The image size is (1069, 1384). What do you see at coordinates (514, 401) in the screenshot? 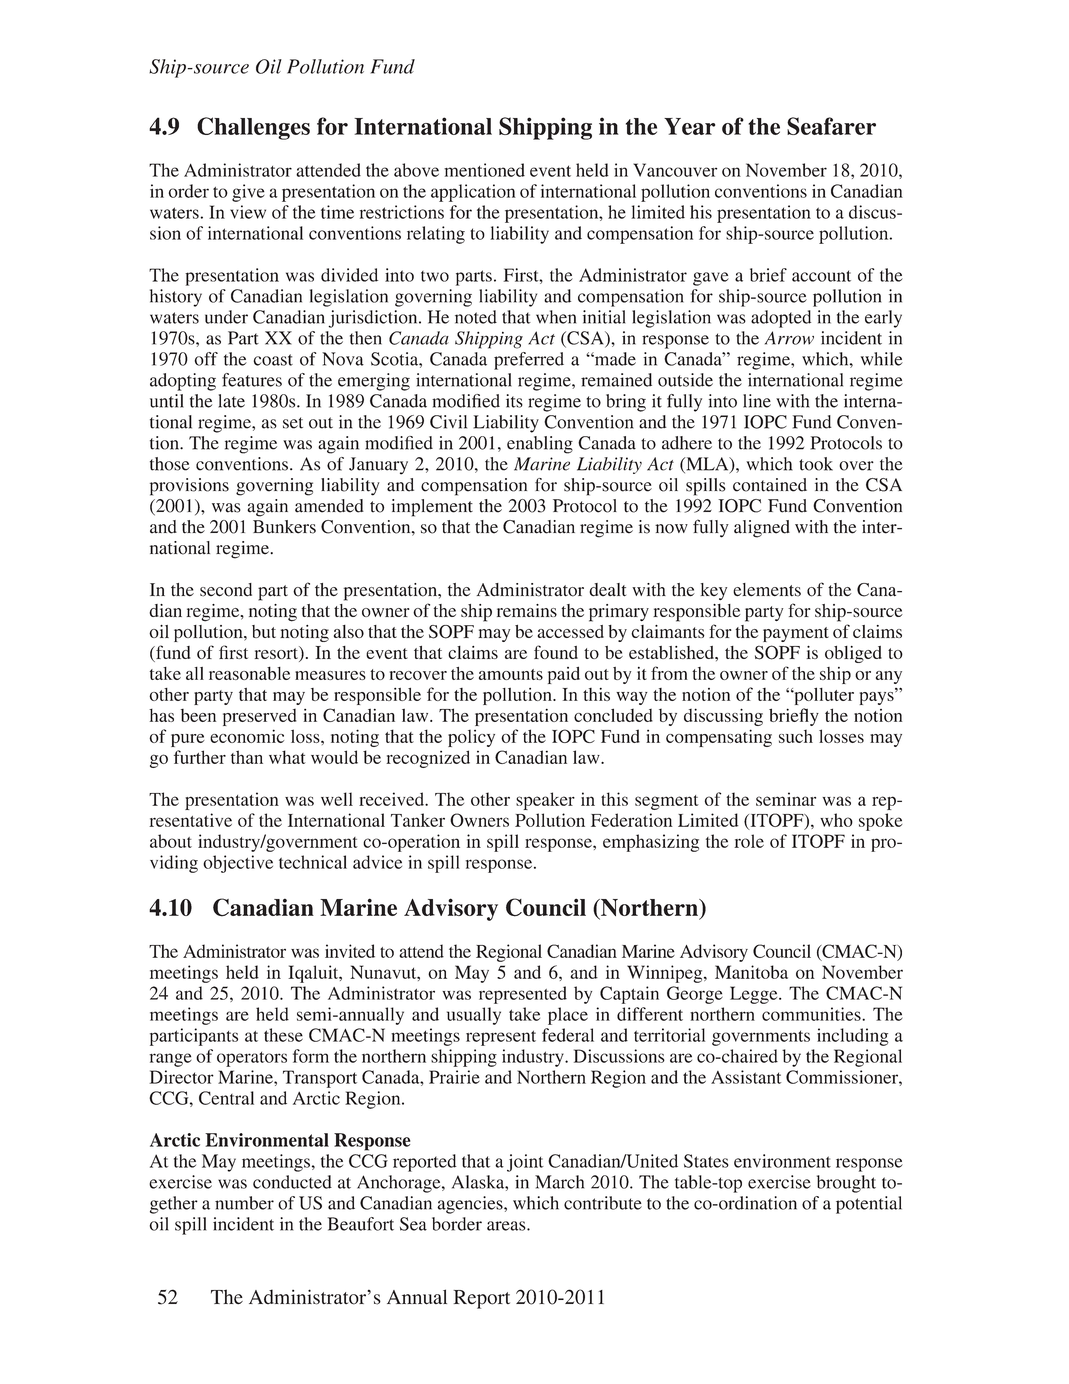
I see `its` at bounding box center [514, 401].
